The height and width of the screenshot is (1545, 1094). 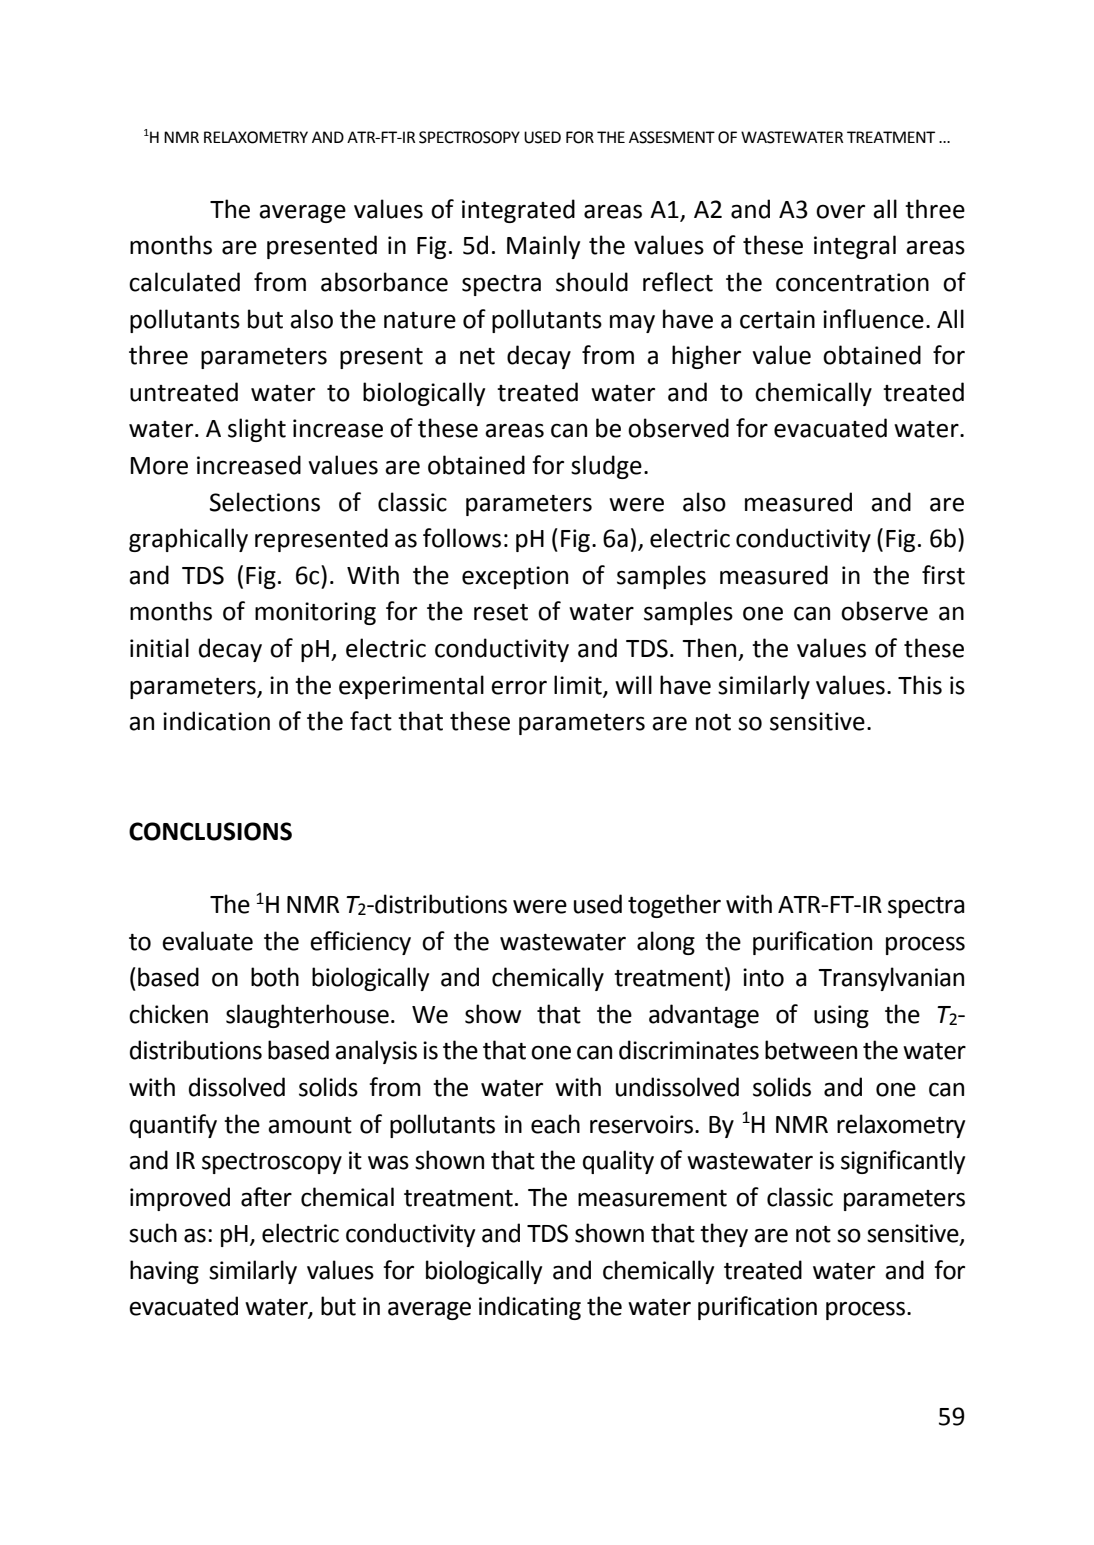 What do you see at coordinates (184, 282) in the screenshot?
I see `calculated` at bounding box center [184, 282].
